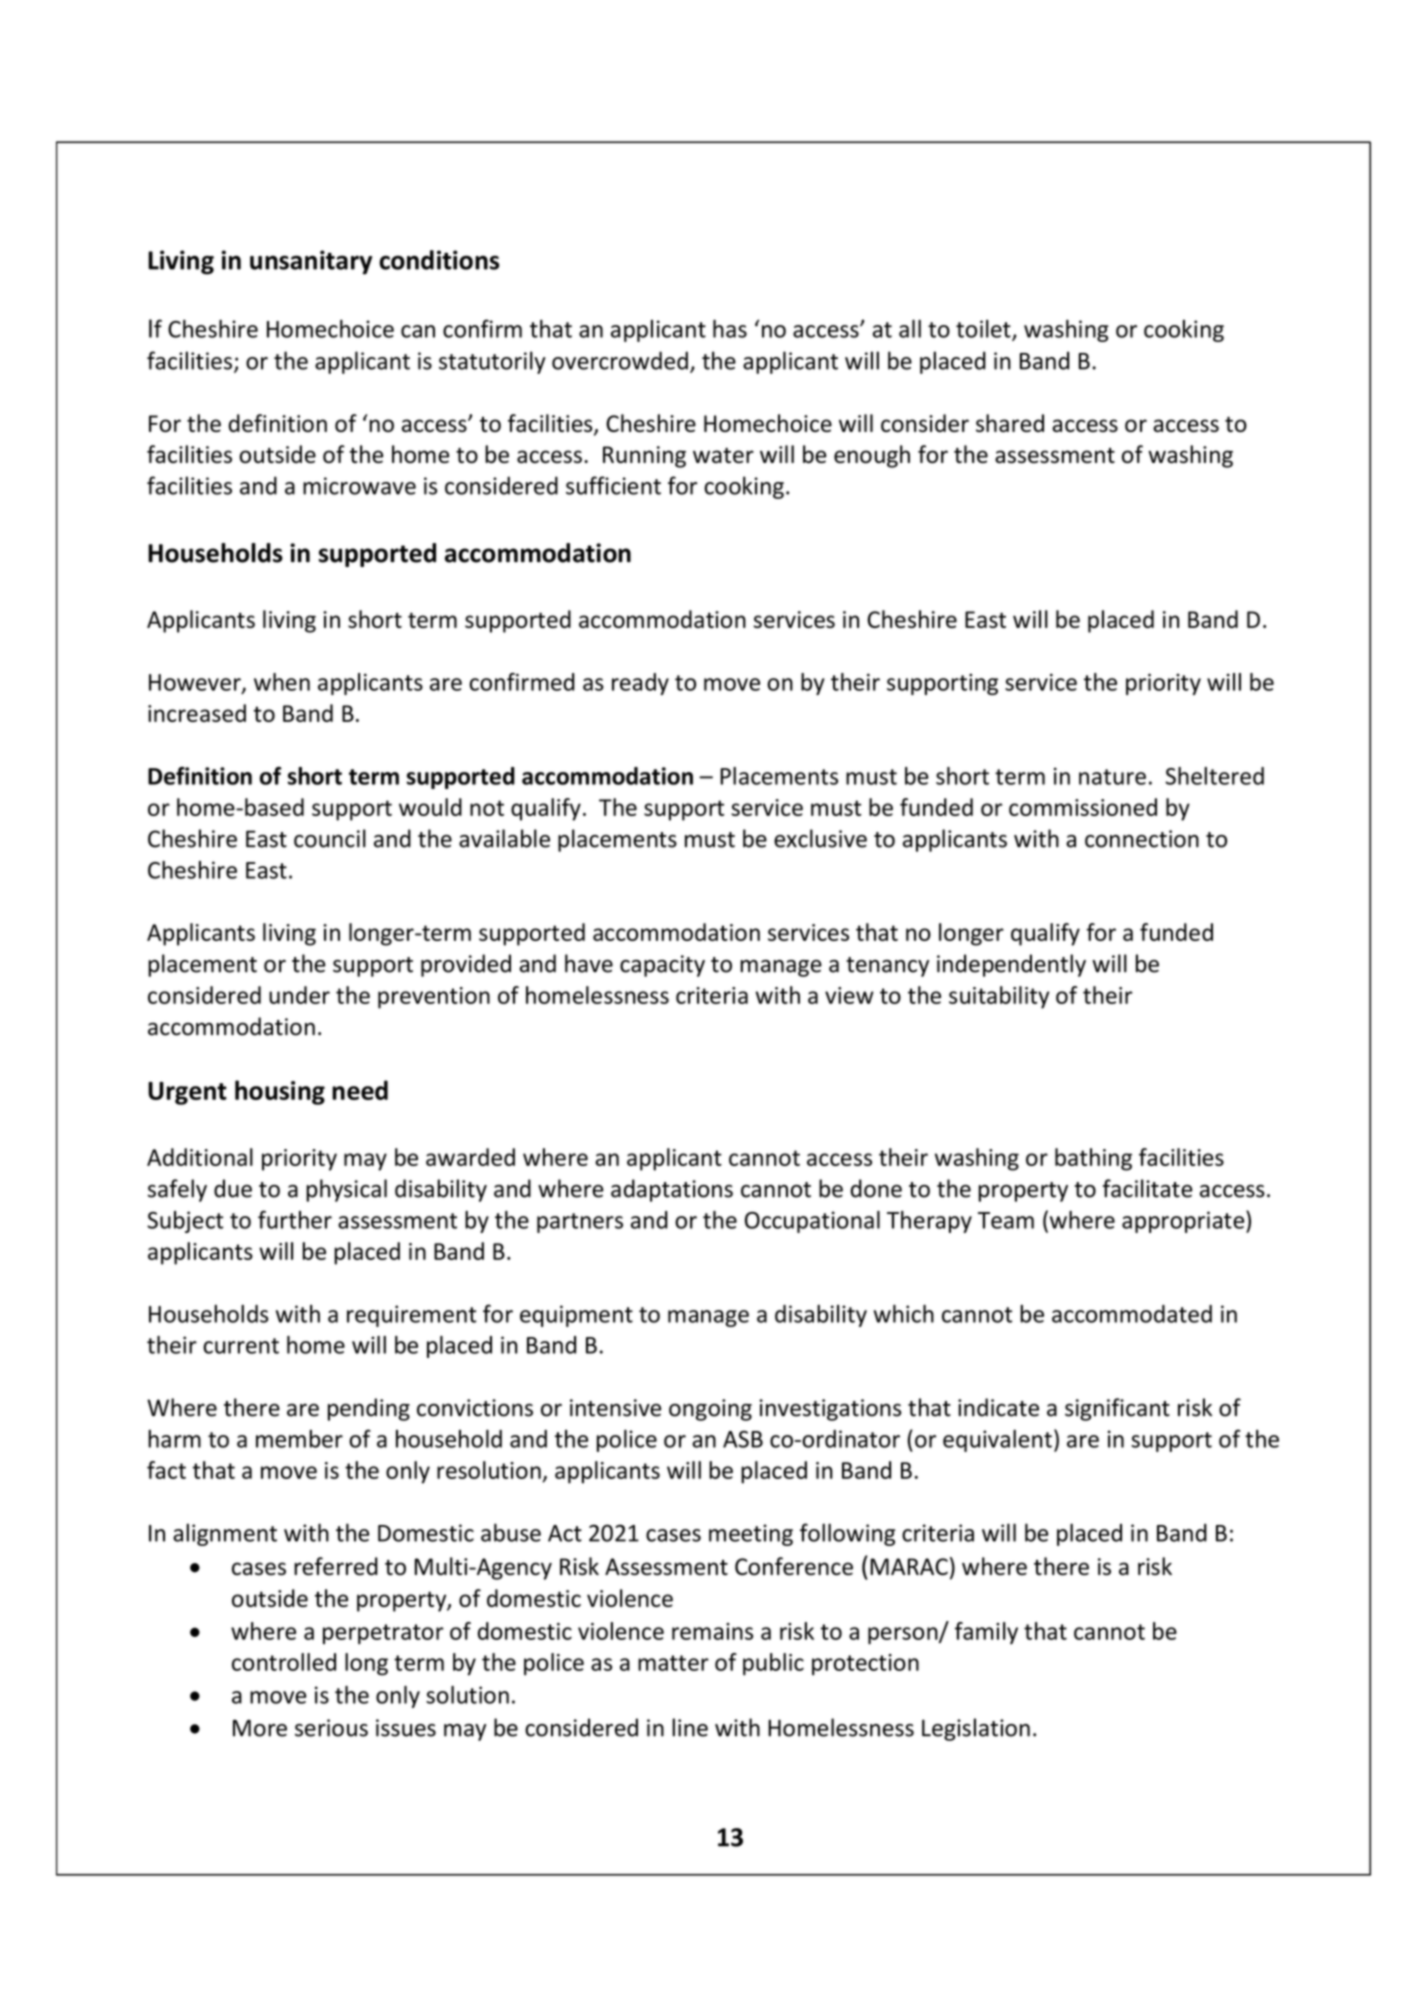 The height and width of the document is (2016, 1426). I want to click on ready, so click(640, 684).
